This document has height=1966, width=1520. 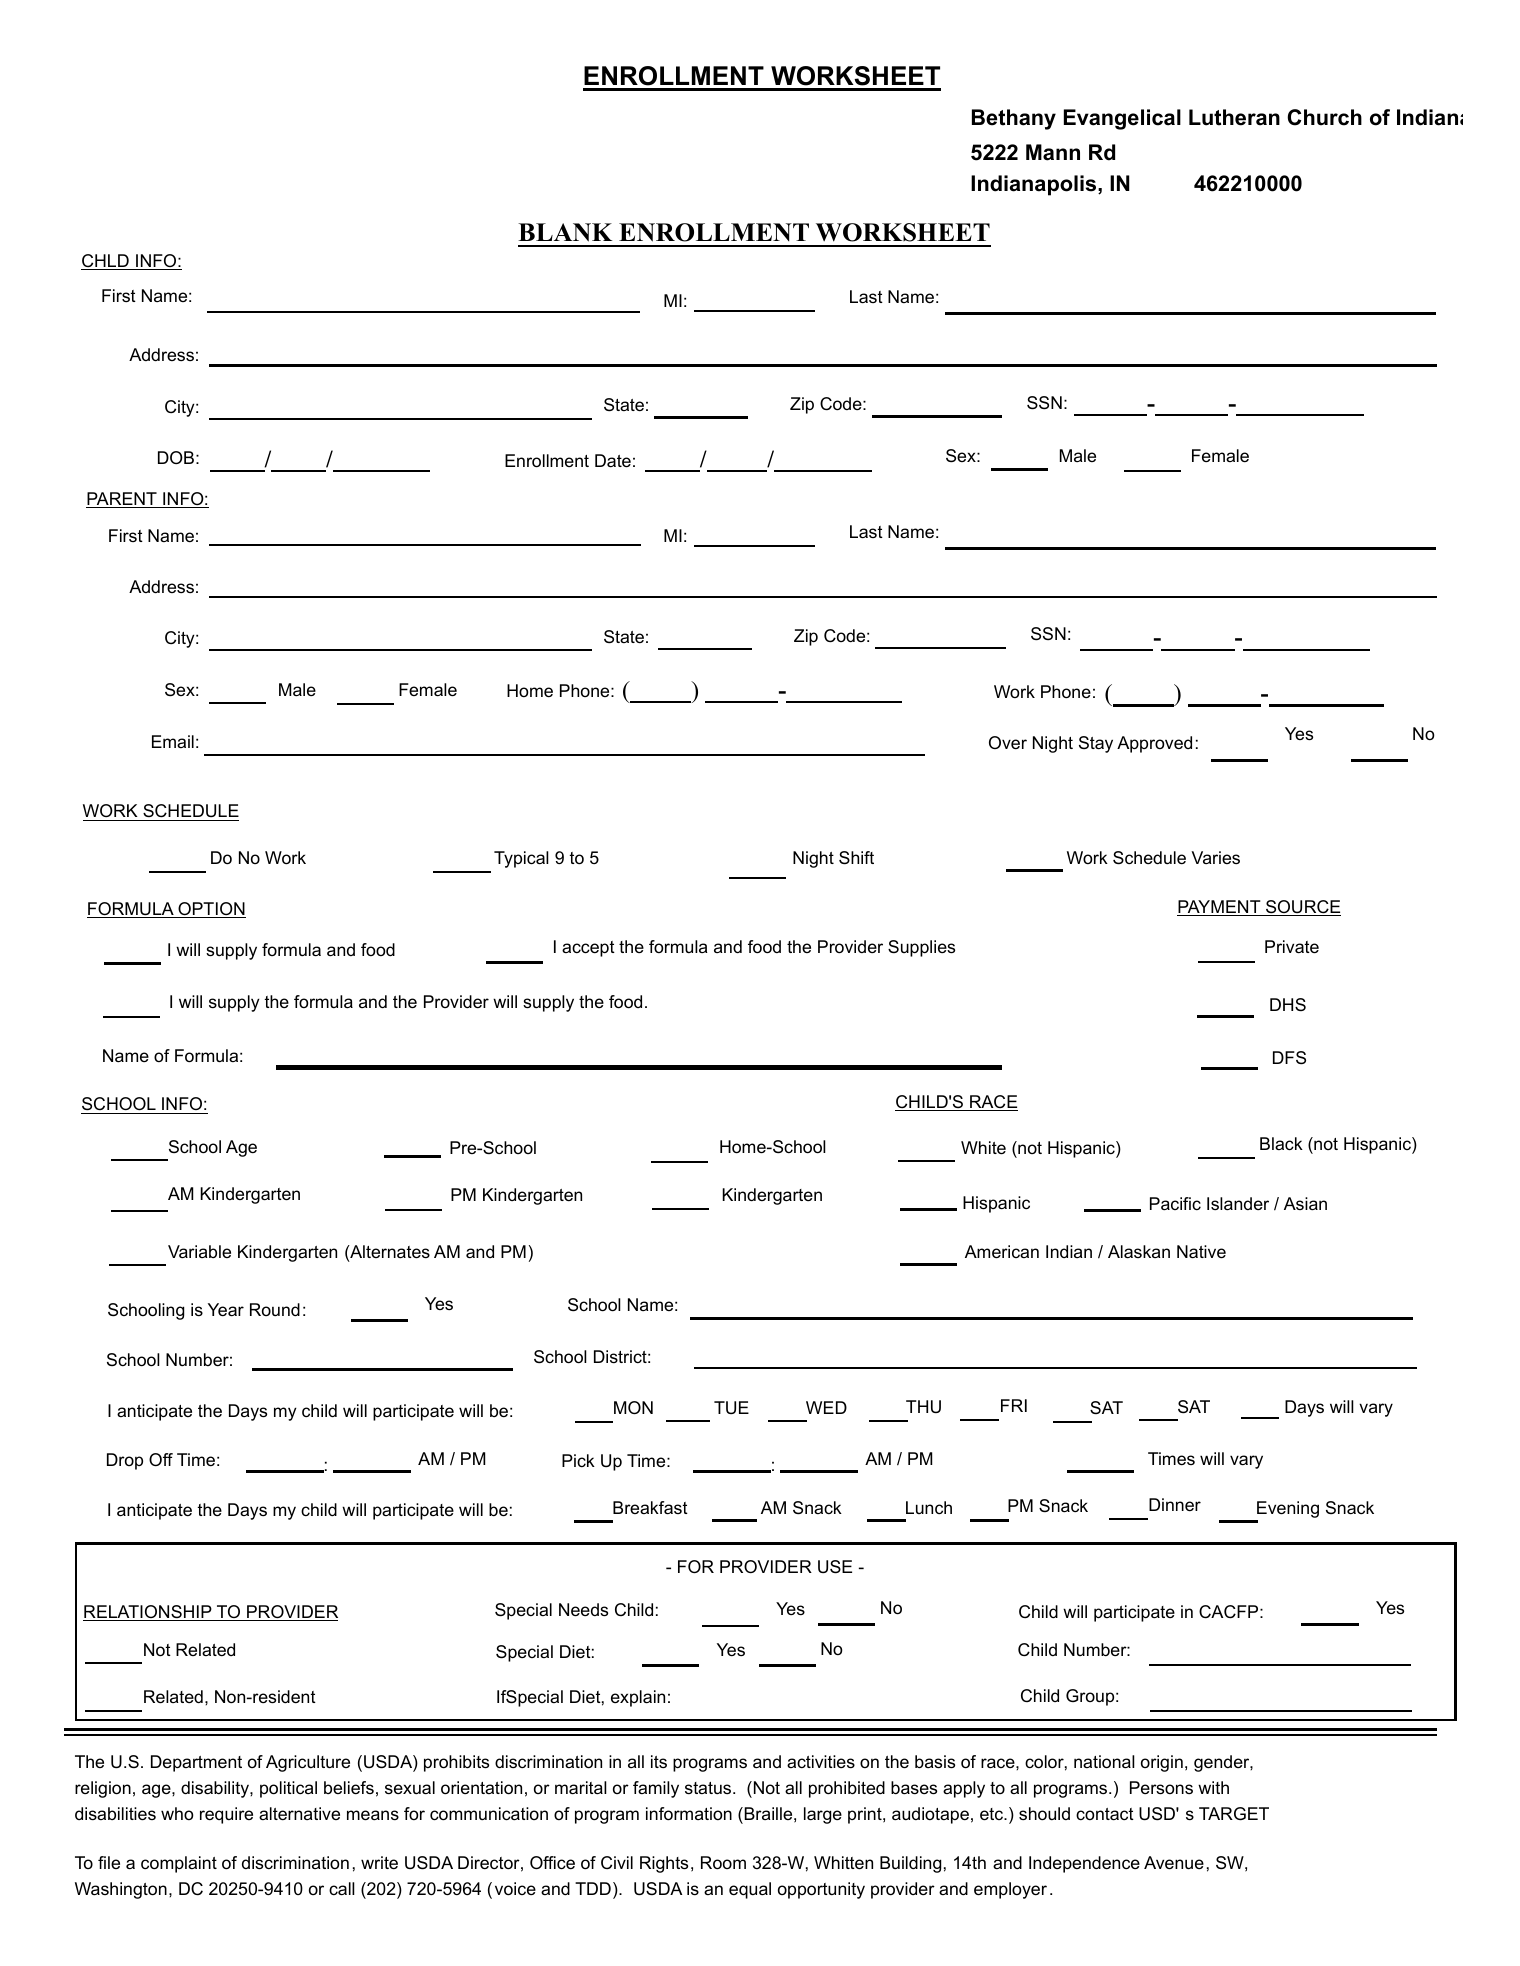 What do you see at coordinates (1154, 744) in the document?
I see `Approved` at bounding box center [1154, 744].
